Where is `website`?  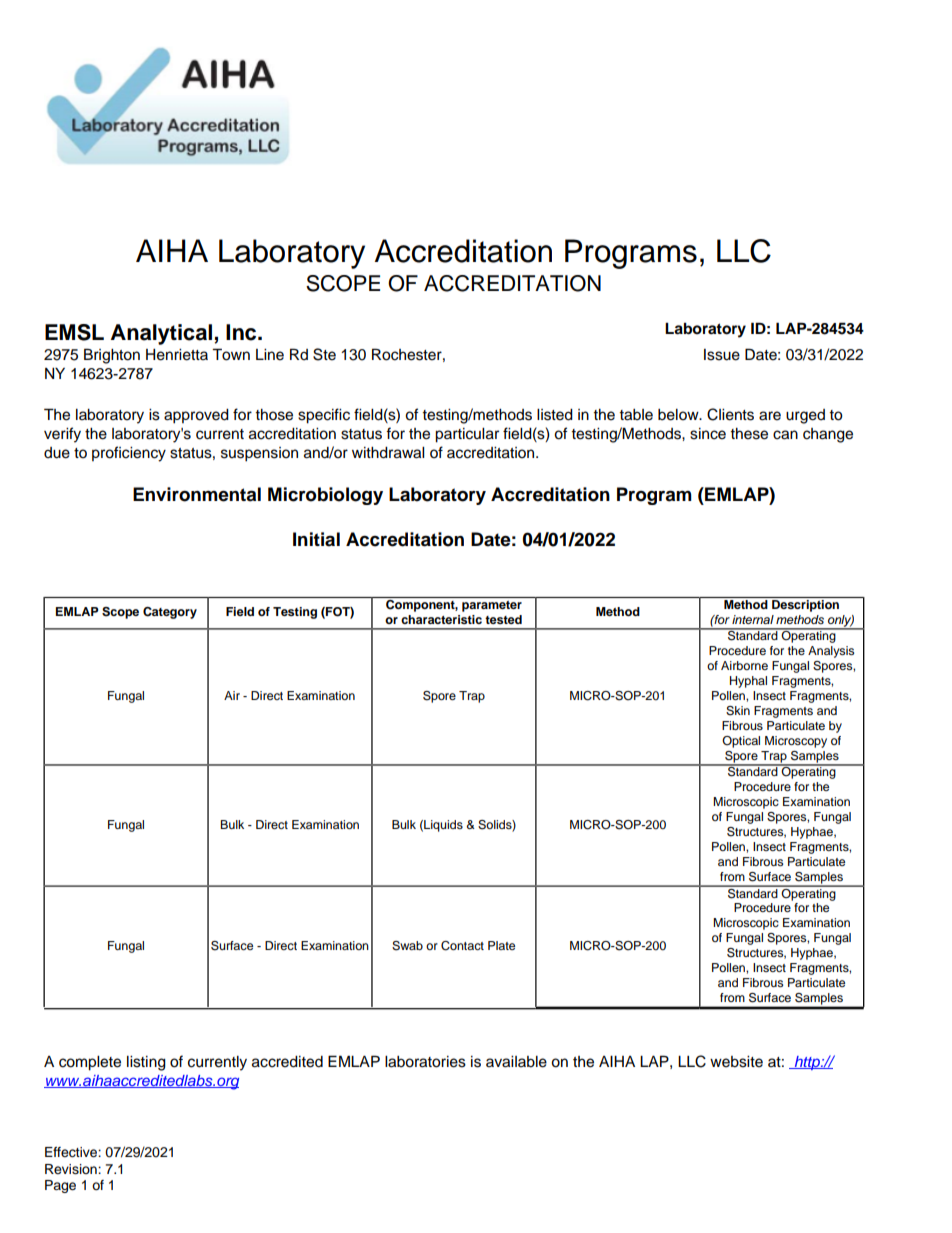 website is located at coordinates (736, 1062).
